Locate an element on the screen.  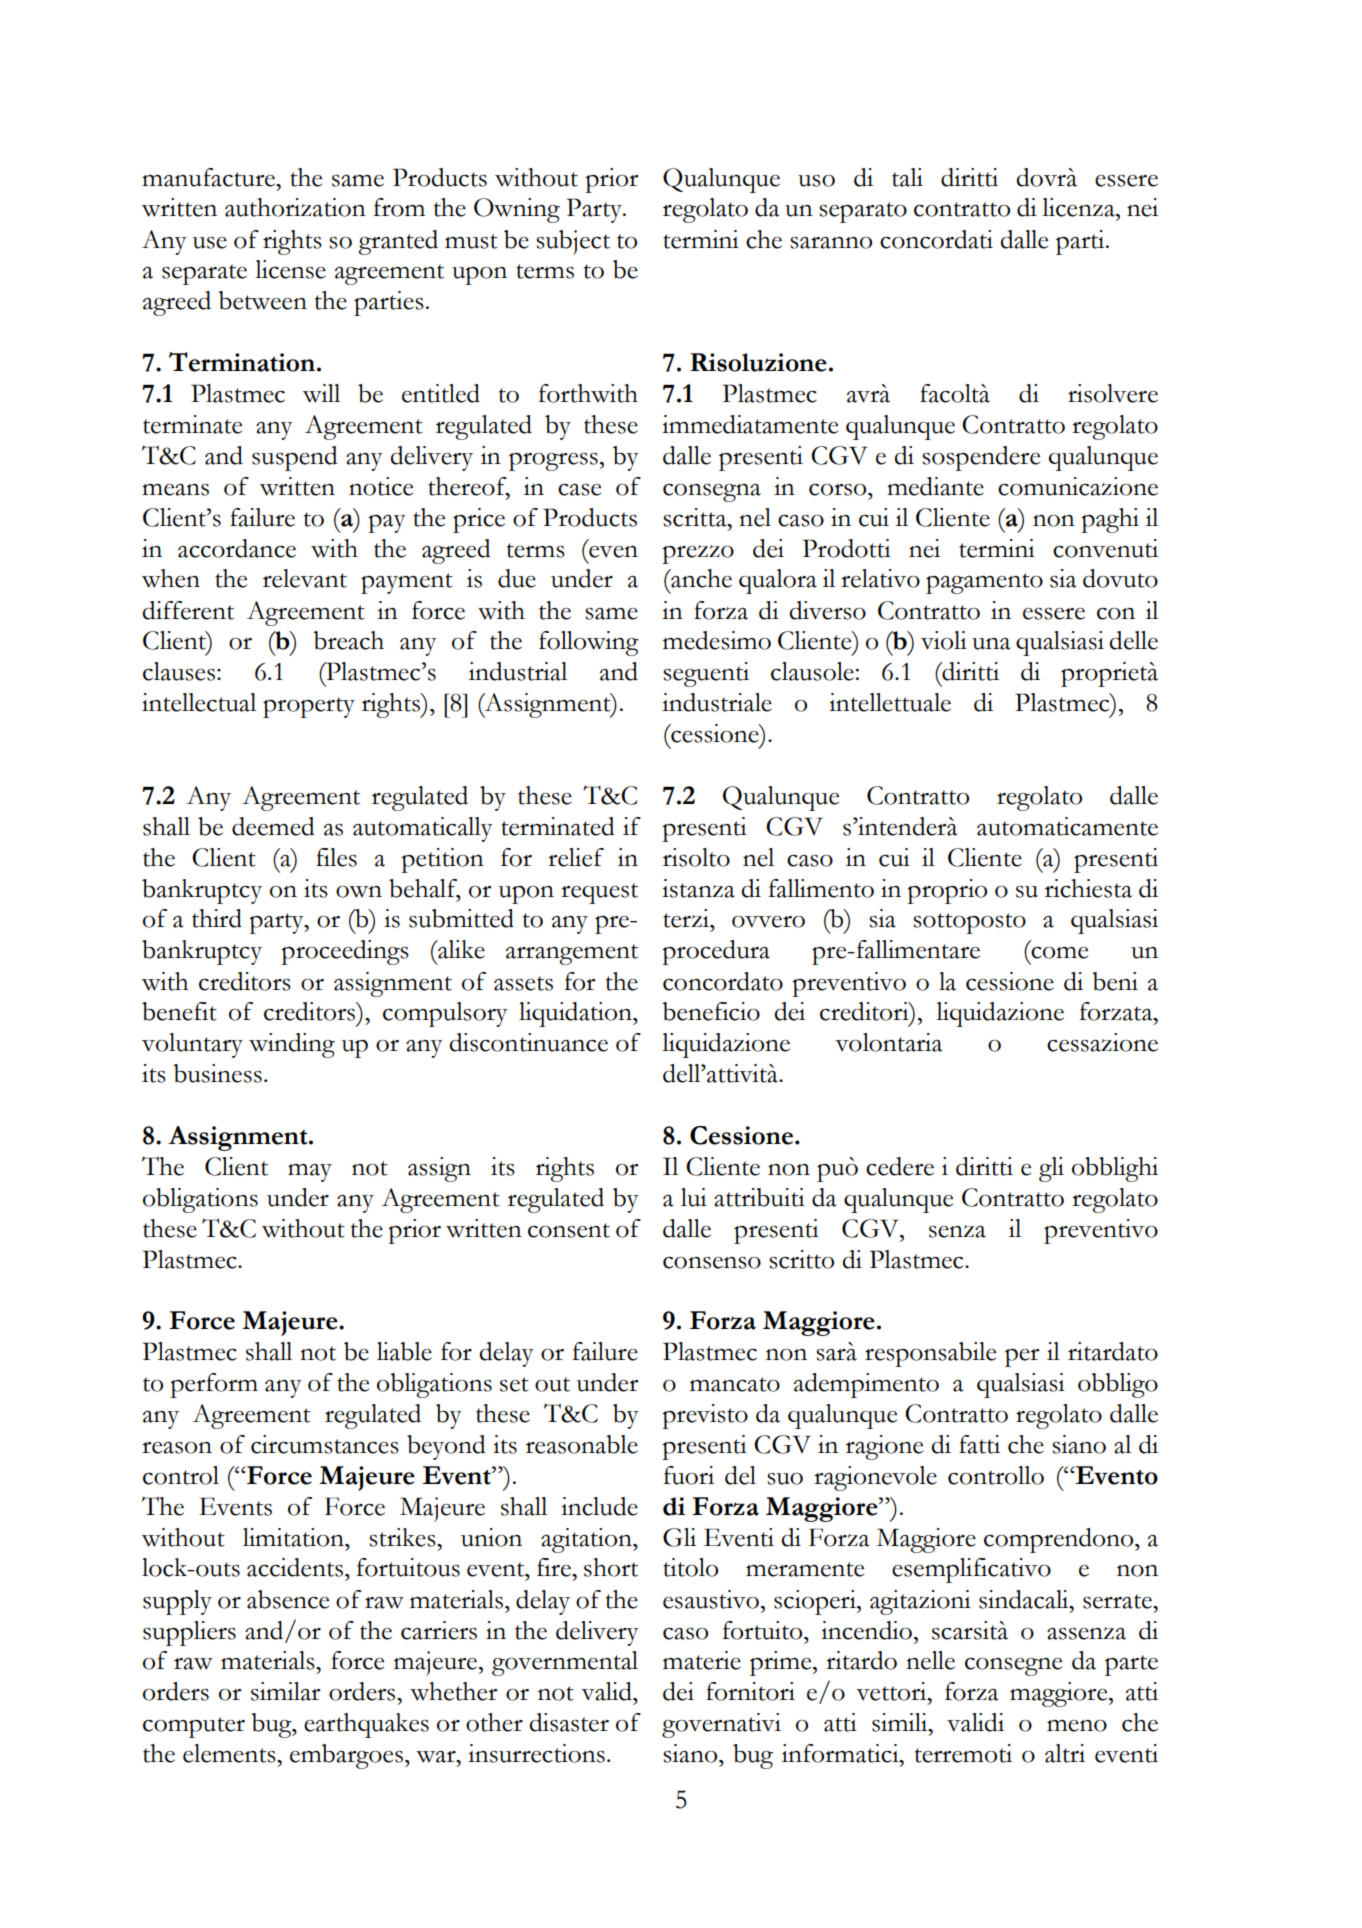
lui is located at coordinates (694, 1197).
